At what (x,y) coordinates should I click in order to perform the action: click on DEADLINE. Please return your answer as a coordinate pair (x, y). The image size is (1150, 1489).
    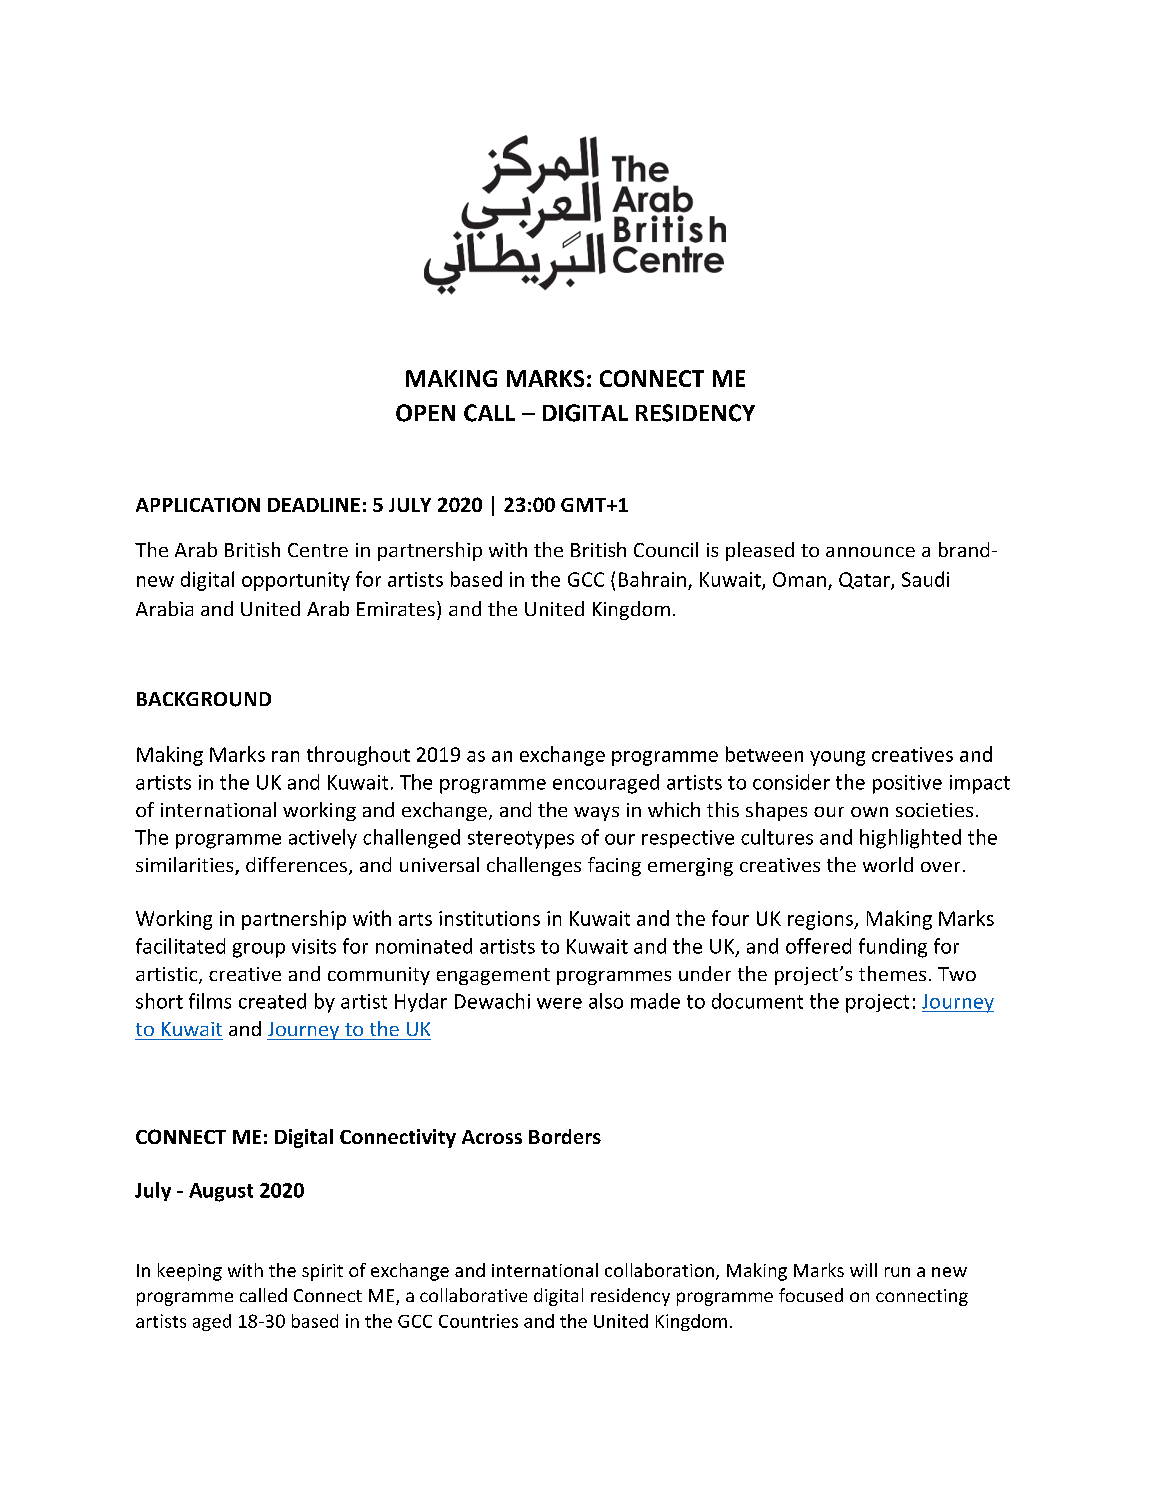
    Looking at the image, I should click on (314, 505).
